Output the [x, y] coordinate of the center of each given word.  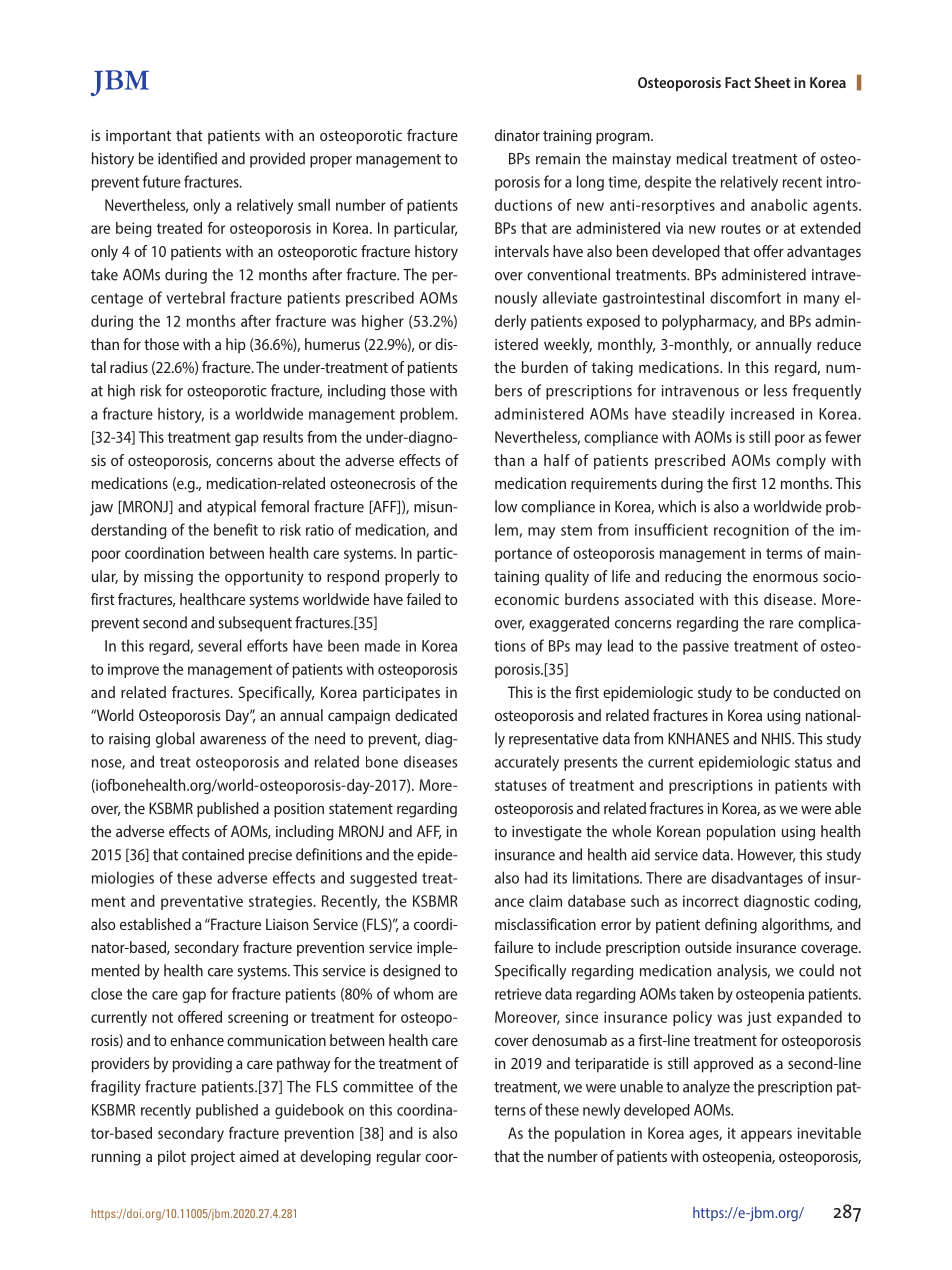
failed [423, 599]
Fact [738, 82]
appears [766, 1136]
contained [213, 854]
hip [236, 346]
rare [781, 624]
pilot [172, 1158]
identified [187, 158]
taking [612, 369]
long [590, 183]
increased [762, 413]
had [536, 877]
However [766, 856]
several [220, 645]
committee [378, 1087]
